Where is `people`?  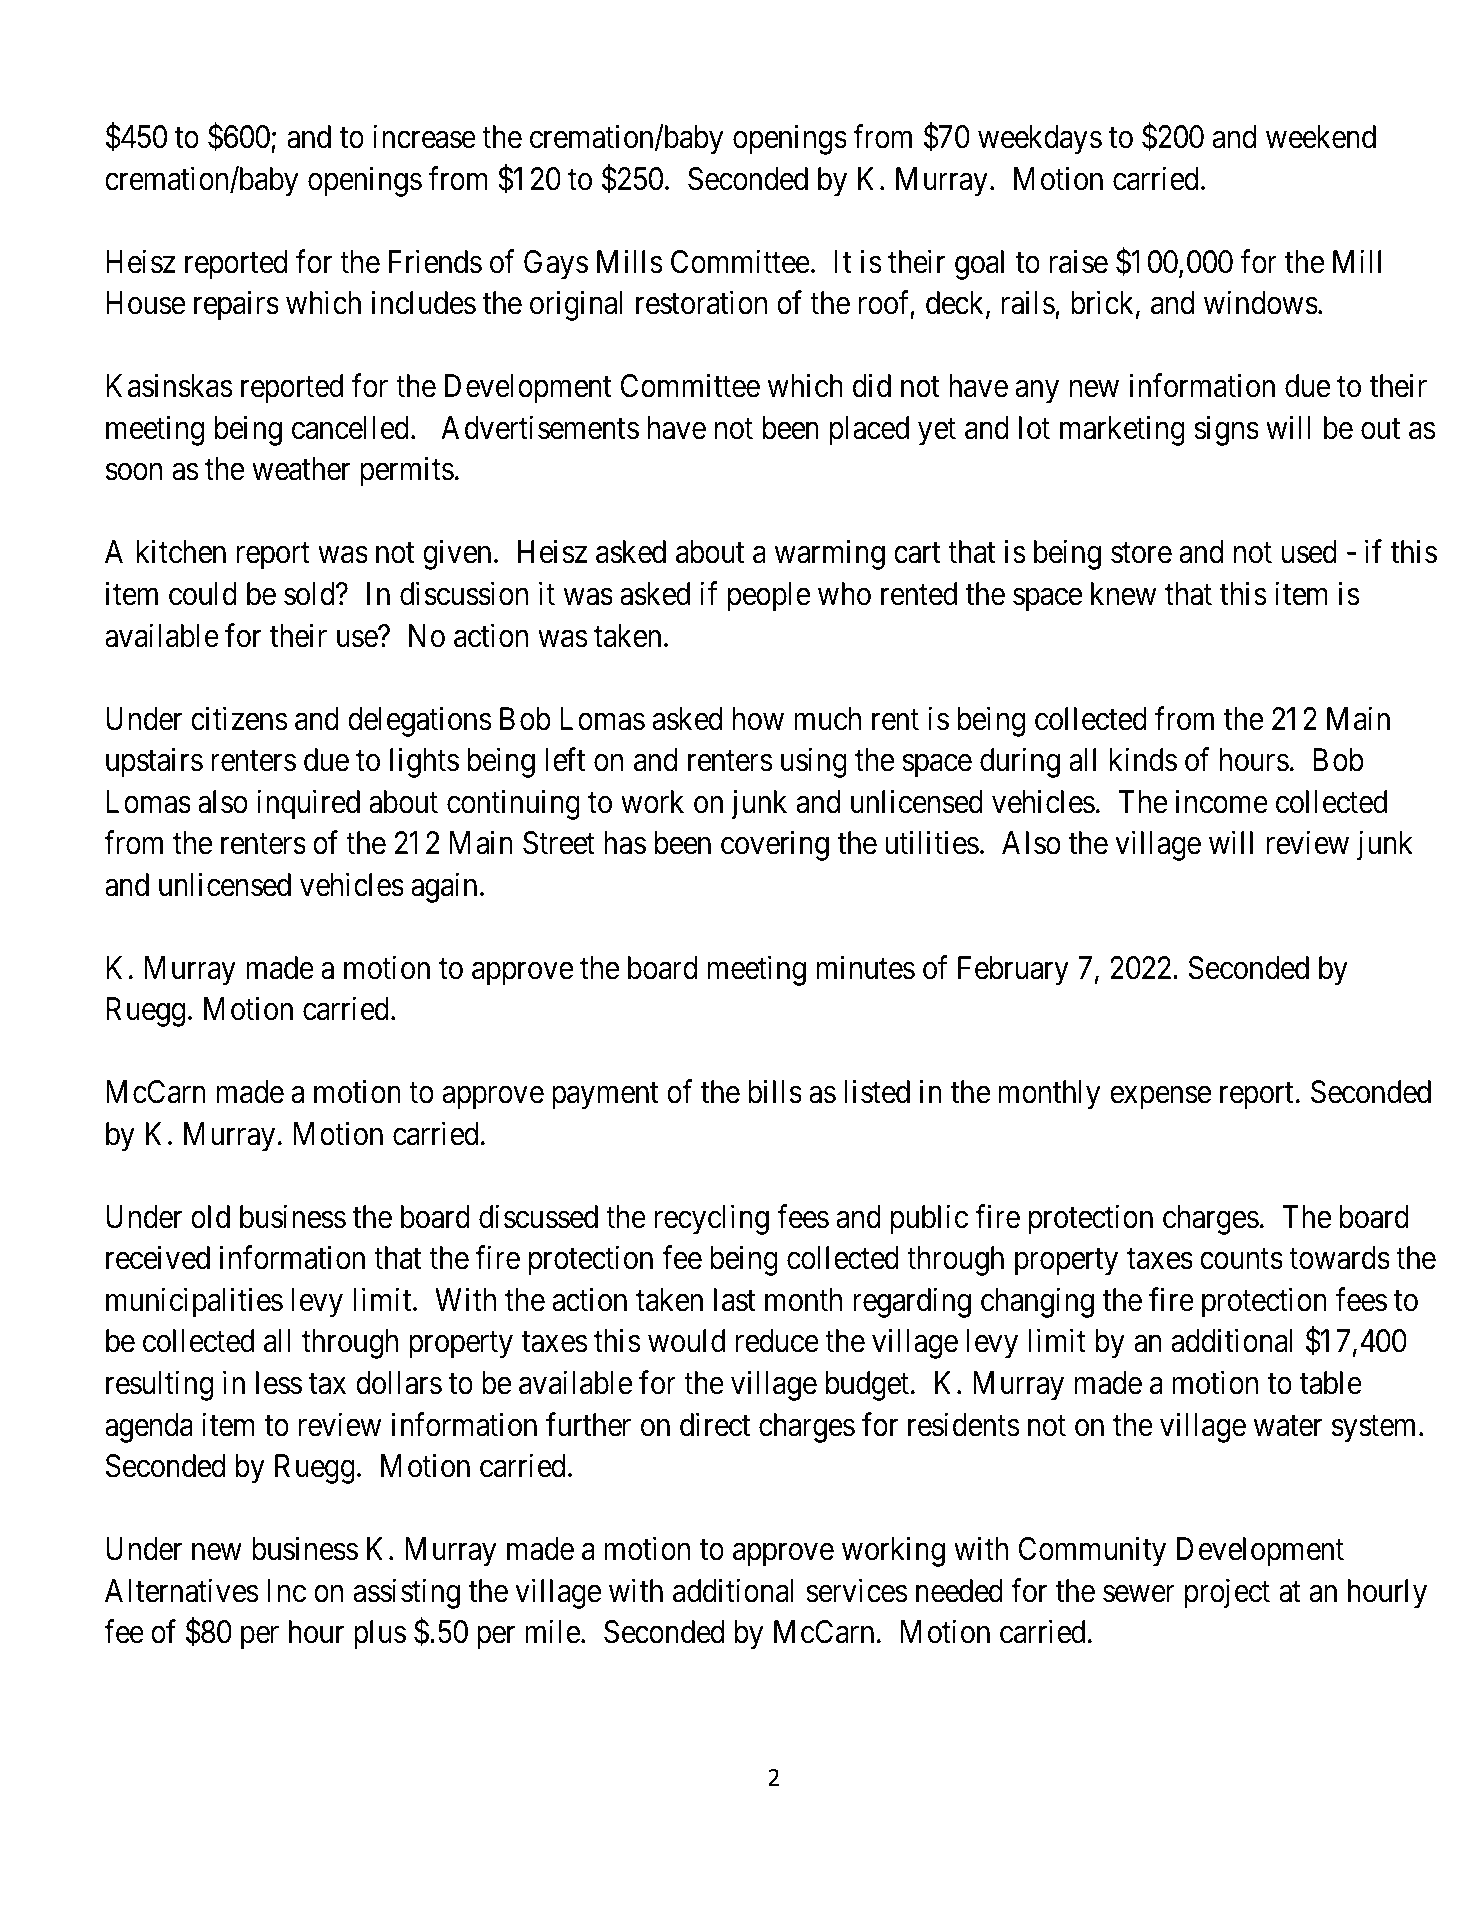
people is located at coordinates (769, 597).
